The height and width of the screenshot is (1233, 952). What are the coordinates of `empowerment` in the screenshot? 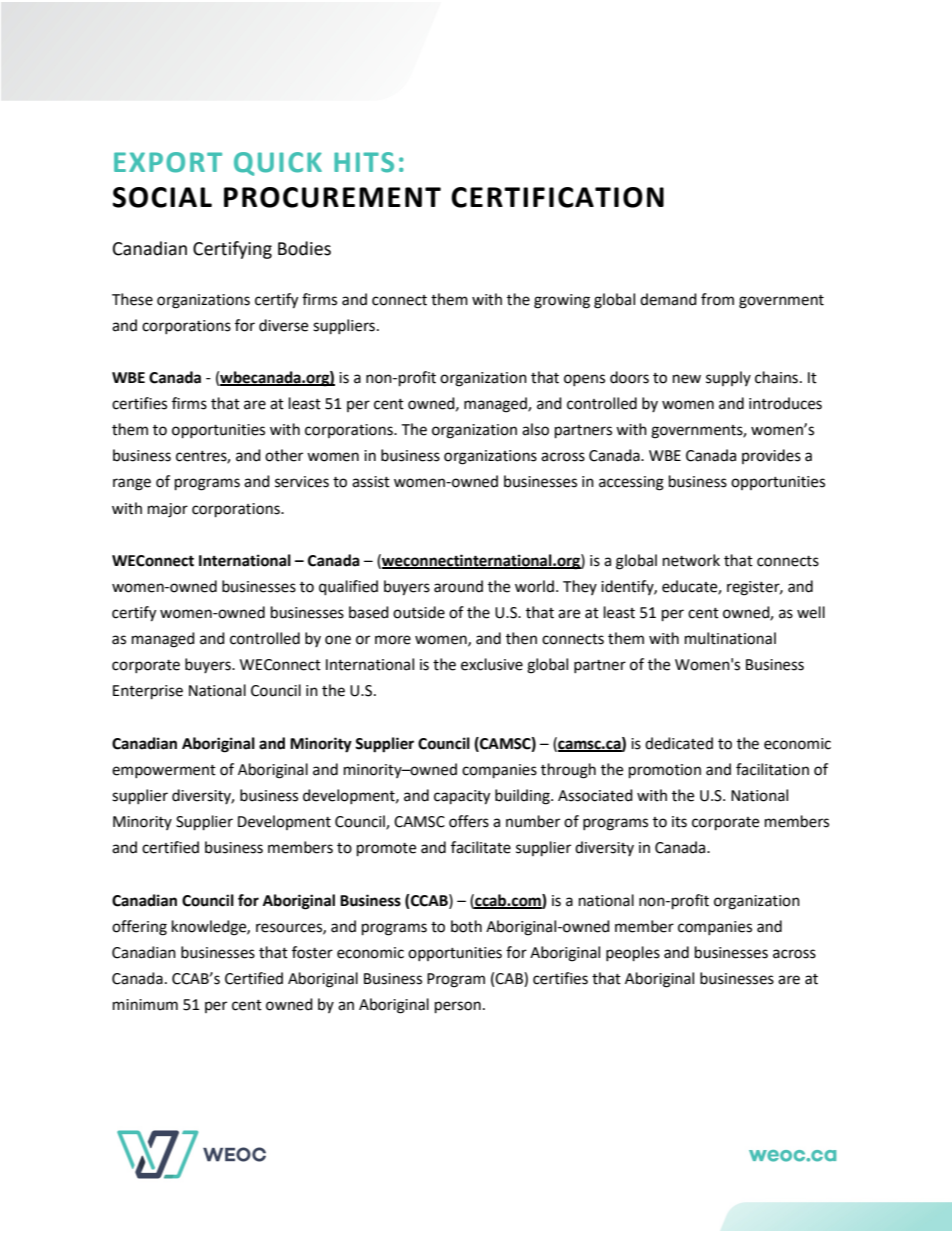 It's located at (164, 771).
